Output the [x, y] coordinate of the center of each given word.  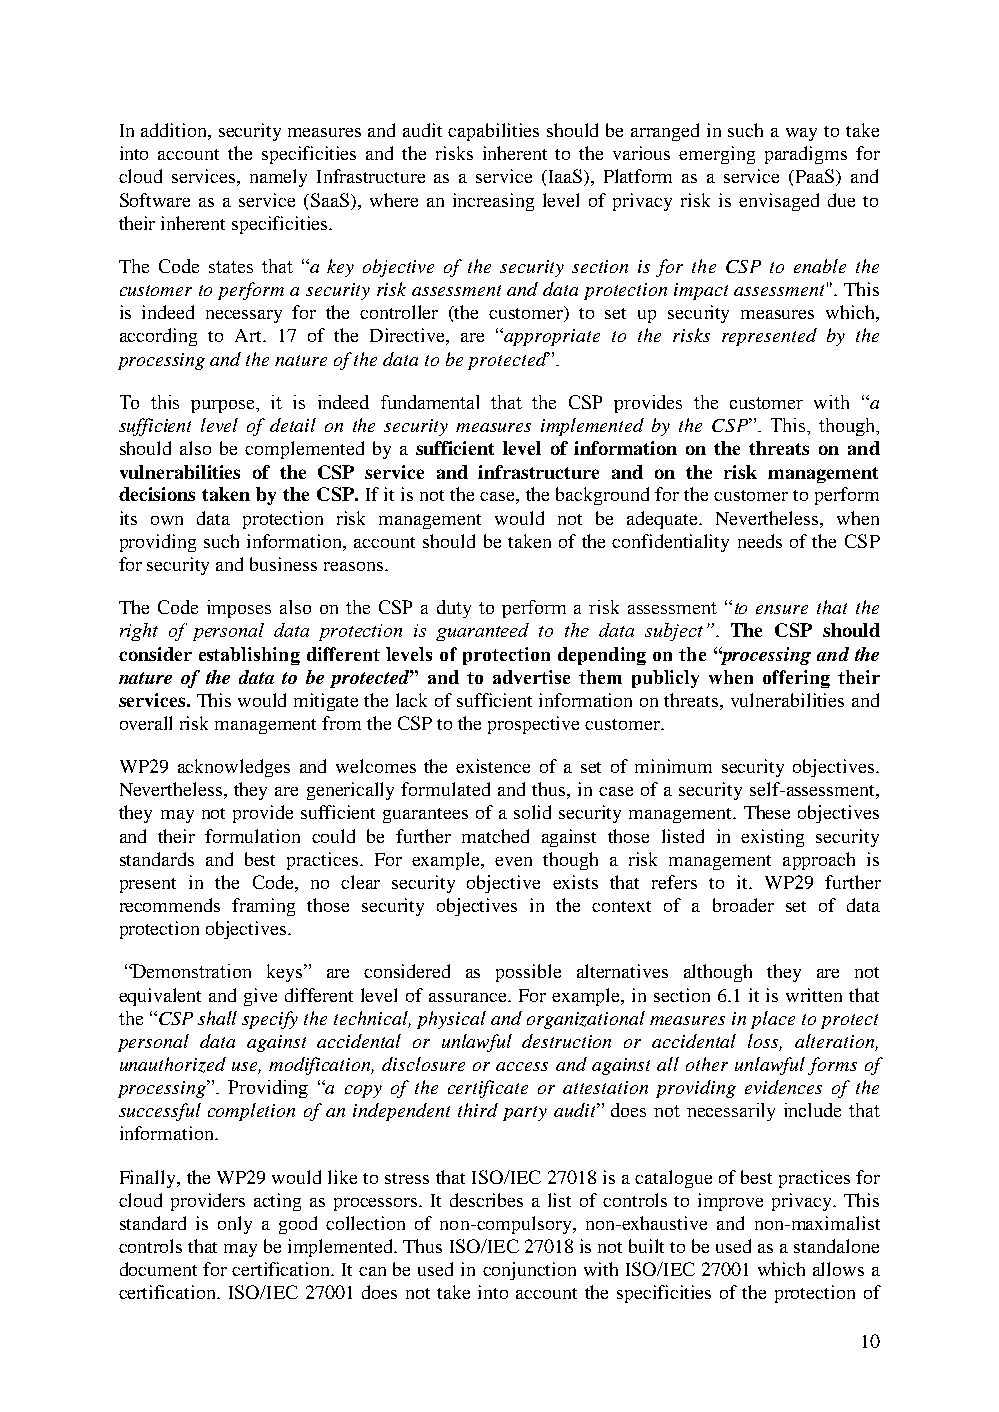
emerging [717, 155]
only [235, 1225]
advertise [531, 677]
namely [278, 178]
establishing [249, 656]
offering [796, 679]
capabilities [493, 132]
